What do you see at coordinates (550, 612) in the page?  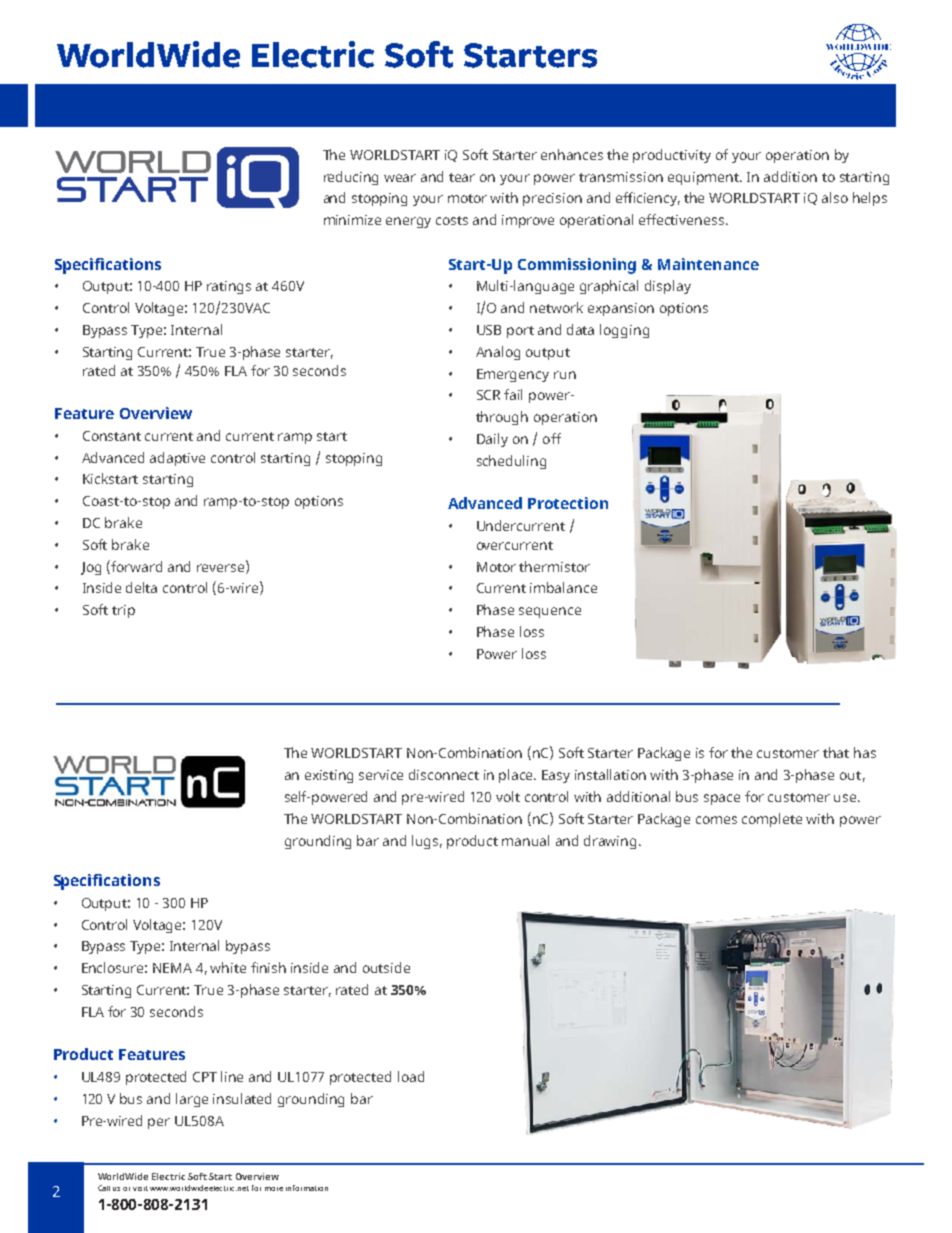 I see `sequence` at bounding box center [550, 612].
